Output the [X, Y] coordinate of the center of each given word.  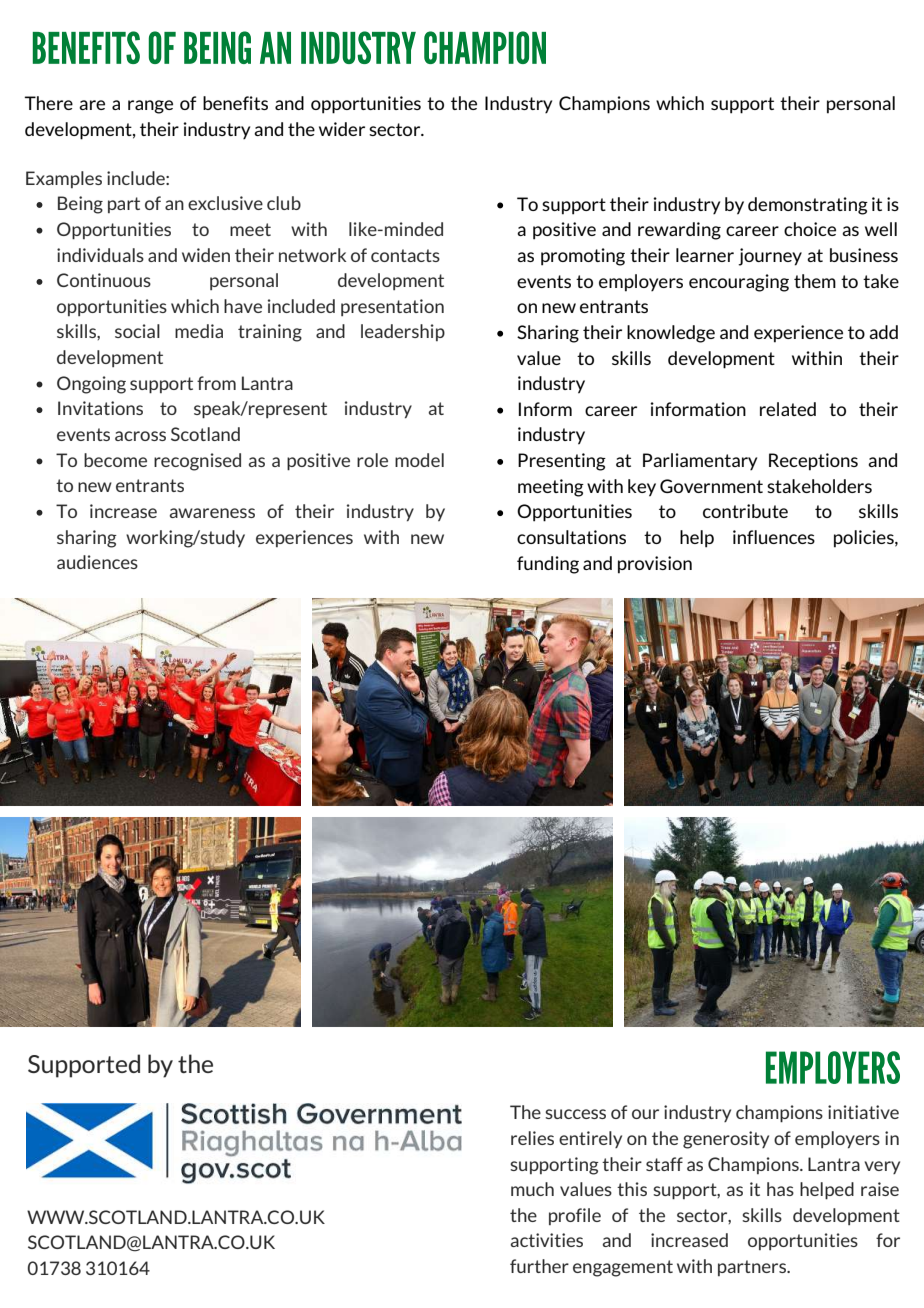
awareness [212, 513]
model [419, 460]
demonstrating [808, 206]
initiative [863, 1112]
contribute [745, 511]
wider [342, 129]
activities [547, 1240]
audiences [97, 562]
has [780, 1189]
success [575, 1114]
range [150, 107]
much [532, 1189]
